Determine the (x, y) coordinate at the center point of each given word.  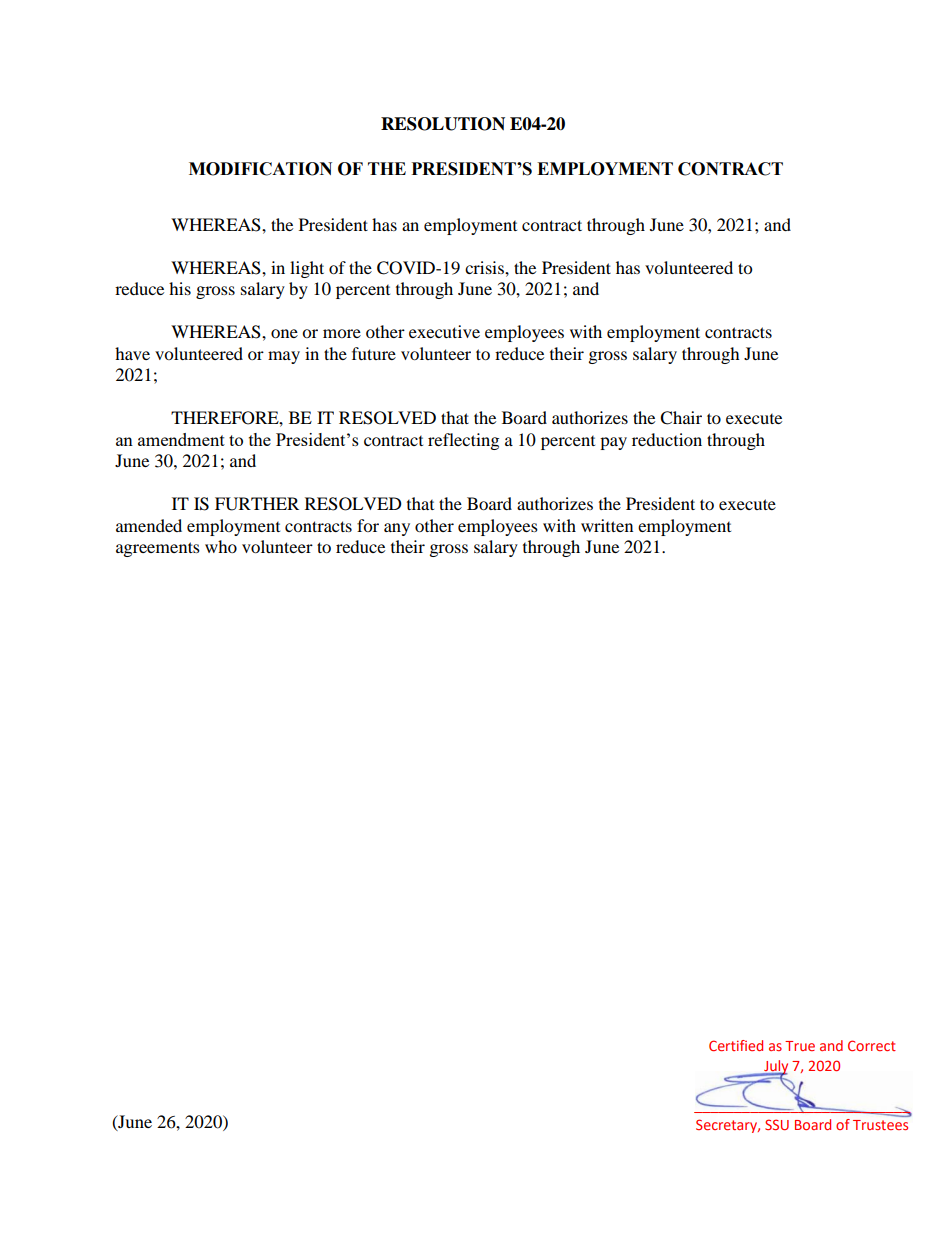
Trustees (880, 1125)
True (800, 1046)
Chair (681, 418)
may (284, 357)
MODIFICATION (260, 169)
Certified (736, 1045)
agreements (158, 549)
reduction (667, 439)
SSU (777, 1124)
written (607, 525)
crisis (485, 267)
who (221, 546)
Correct (872, 1045)
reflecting (463, 441)
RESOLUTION (443, 124)
